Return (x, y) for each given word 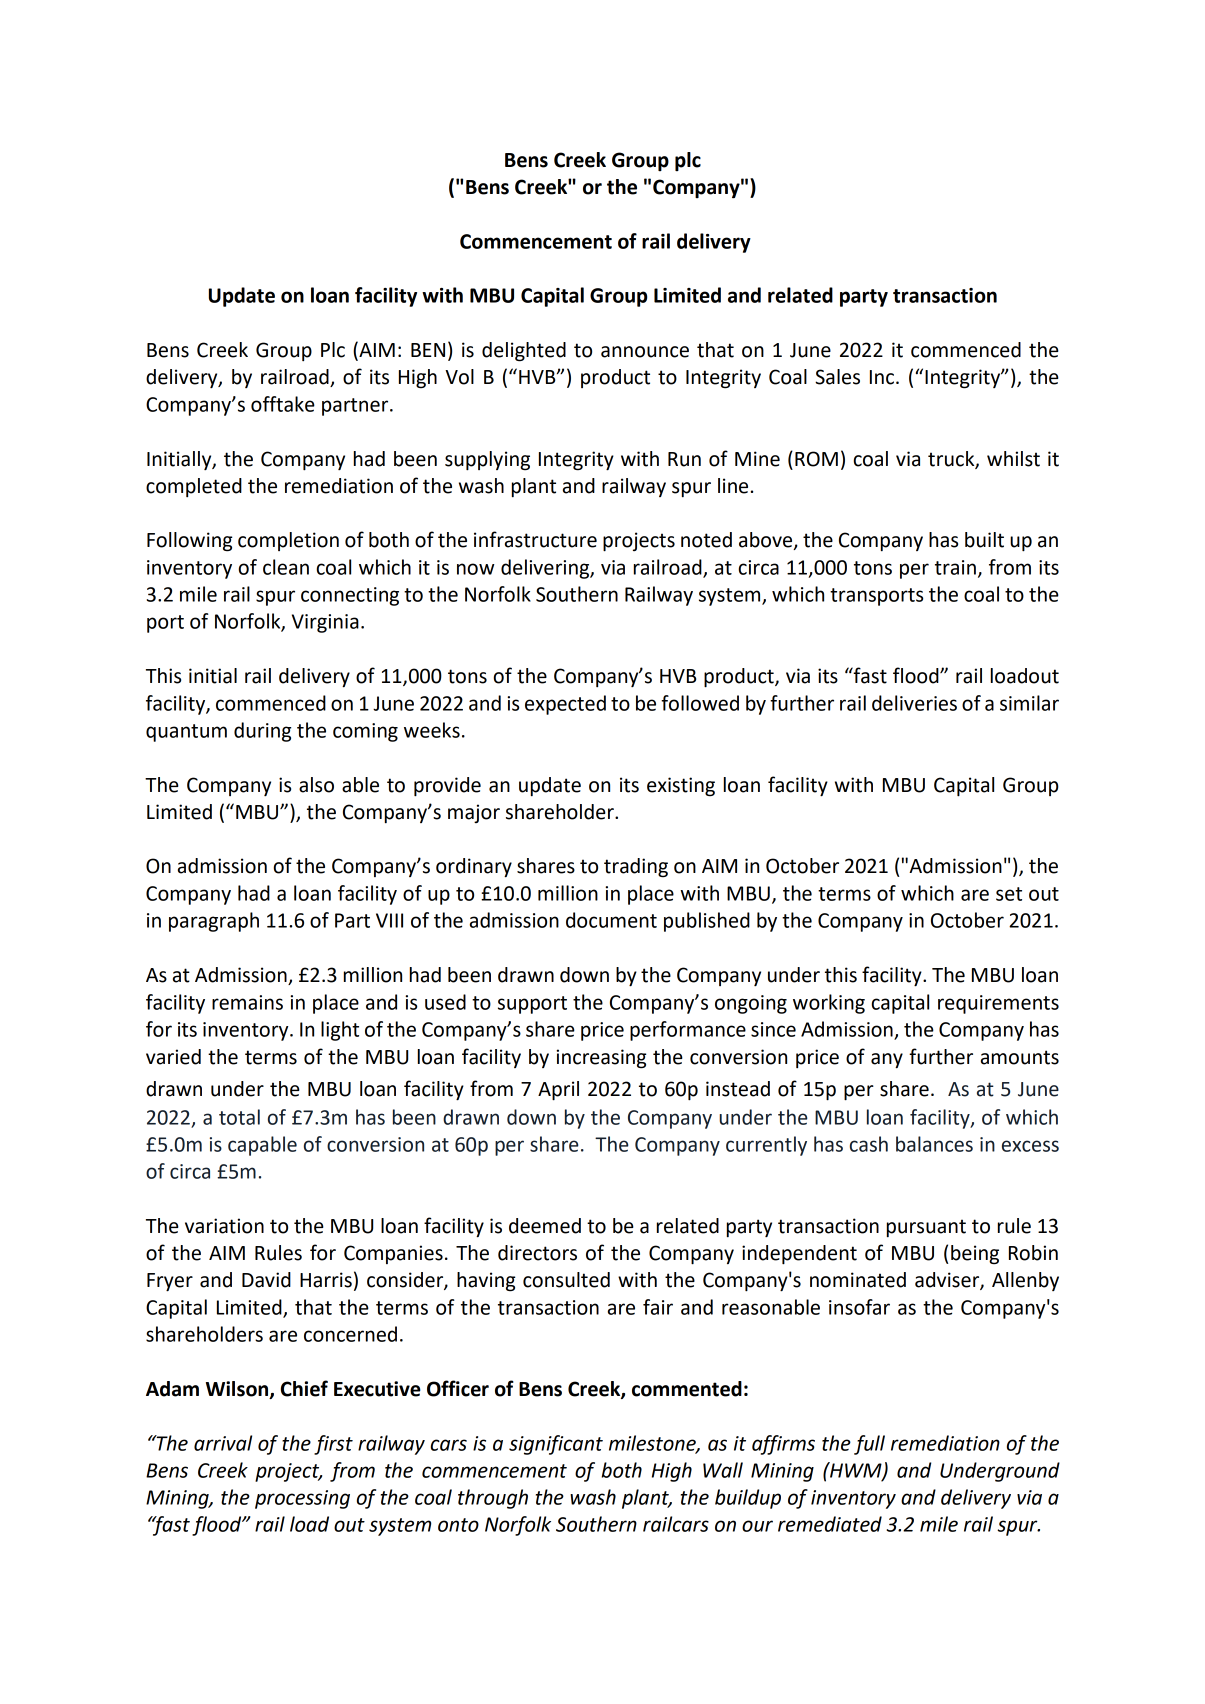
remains (247, 1002)
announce (645, 352)
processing (302, 1499)
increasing (601, 1059)
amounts (1020, 1057)
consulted (566, 1280)
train (955, 567)
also (316, 785)
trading (636, 867)
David (266, 1280)
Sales (837, 377)
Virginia (325, 623)
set (1009, 894)
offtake (283, 404)
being (975, 1255)
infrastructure (535, 539)
